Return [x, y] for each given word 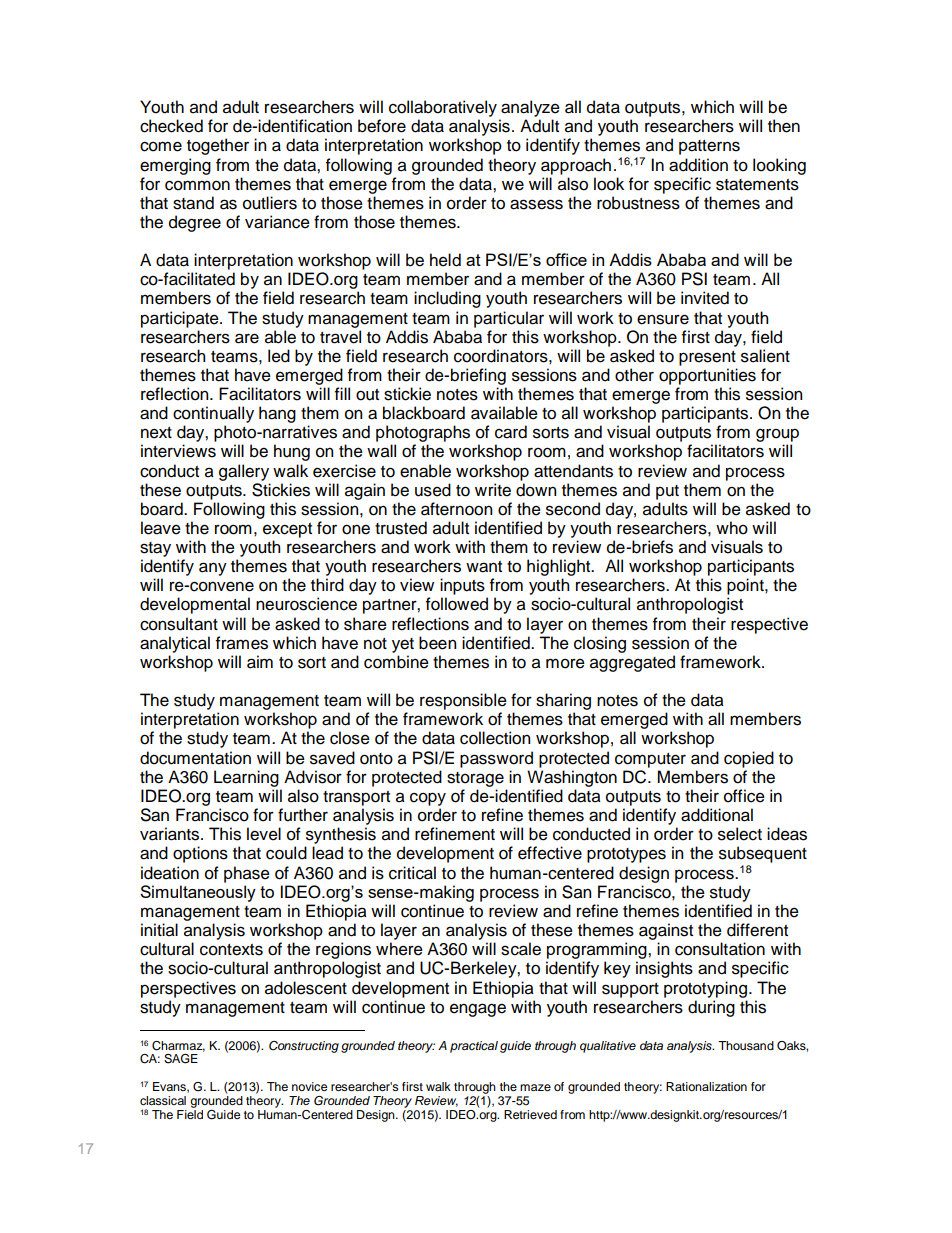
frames [242, 643]
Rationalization [706, 1086]
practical [474, 1047]
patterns [709, 147]
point [746, 586]
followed [457, 604]
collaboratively [443, 108]
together [218, 146]
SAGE [181, 1059]
